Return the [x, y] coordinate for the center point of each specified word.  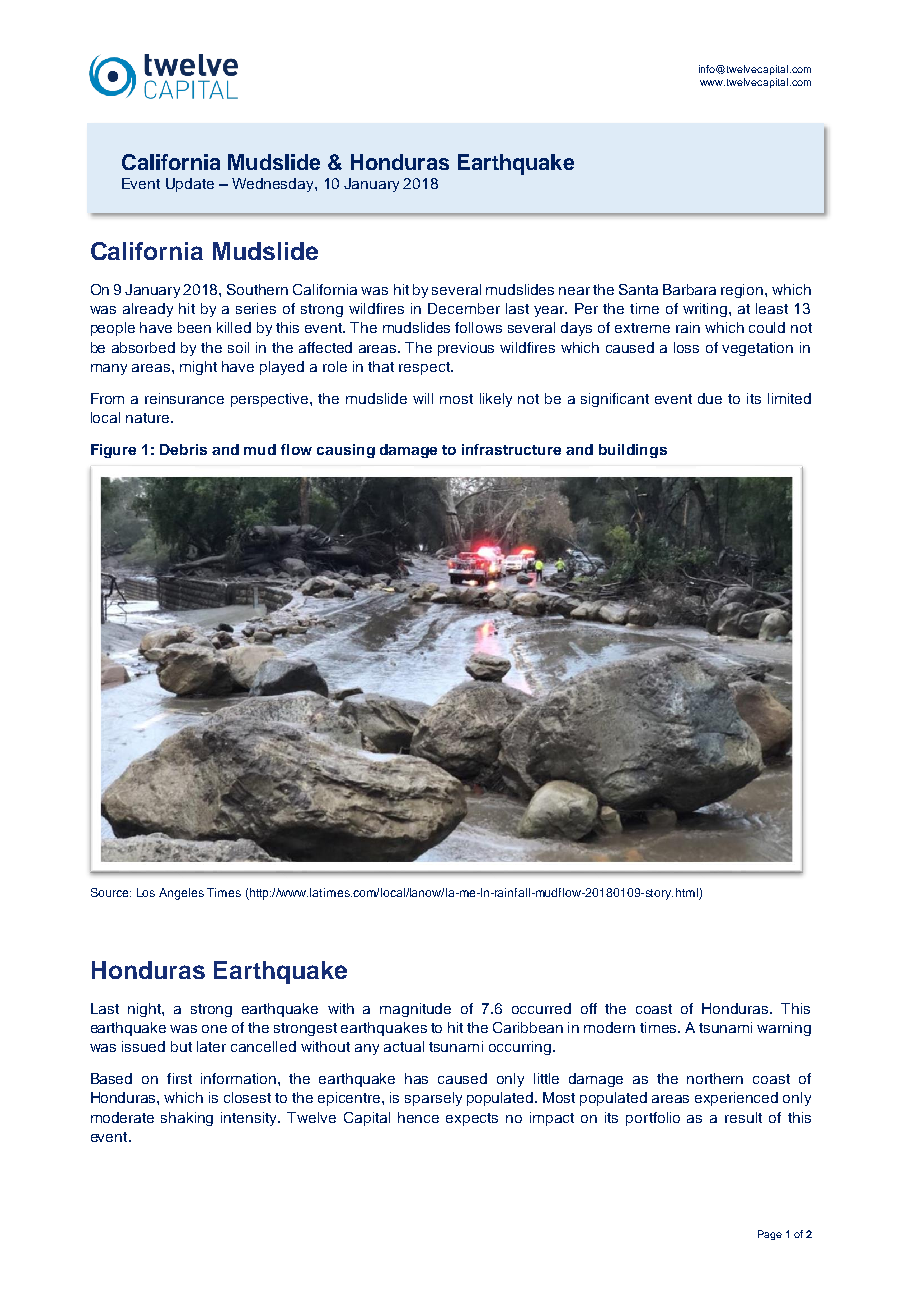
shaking [187, 1119]
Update [190, 185]
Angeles [181, 894]
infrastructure [511, 449]
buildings [633, 451]
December [464, 308]
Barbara [689, 289]
